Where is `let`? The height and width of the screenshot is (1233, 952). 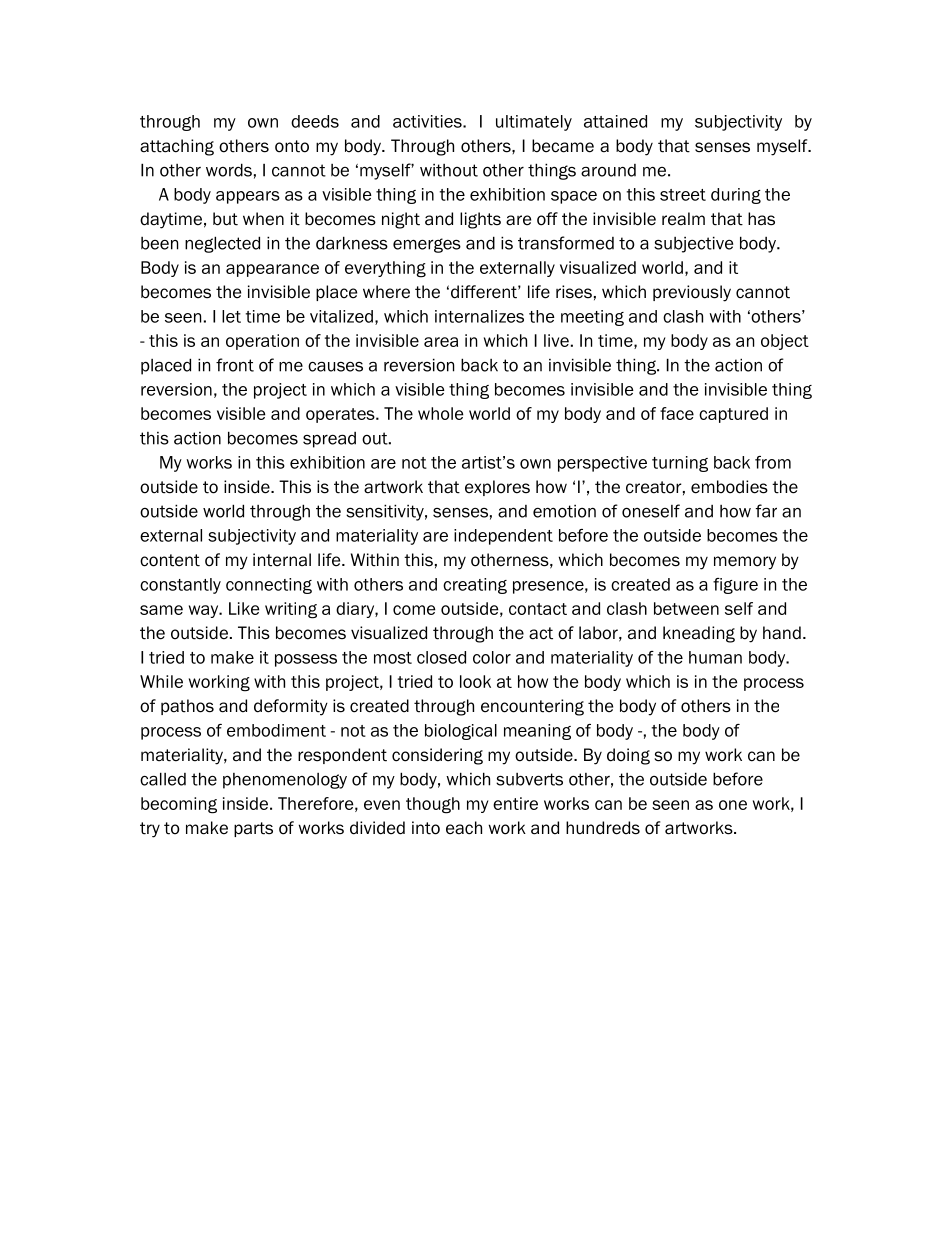
let is located at coordinates (231, 316).
